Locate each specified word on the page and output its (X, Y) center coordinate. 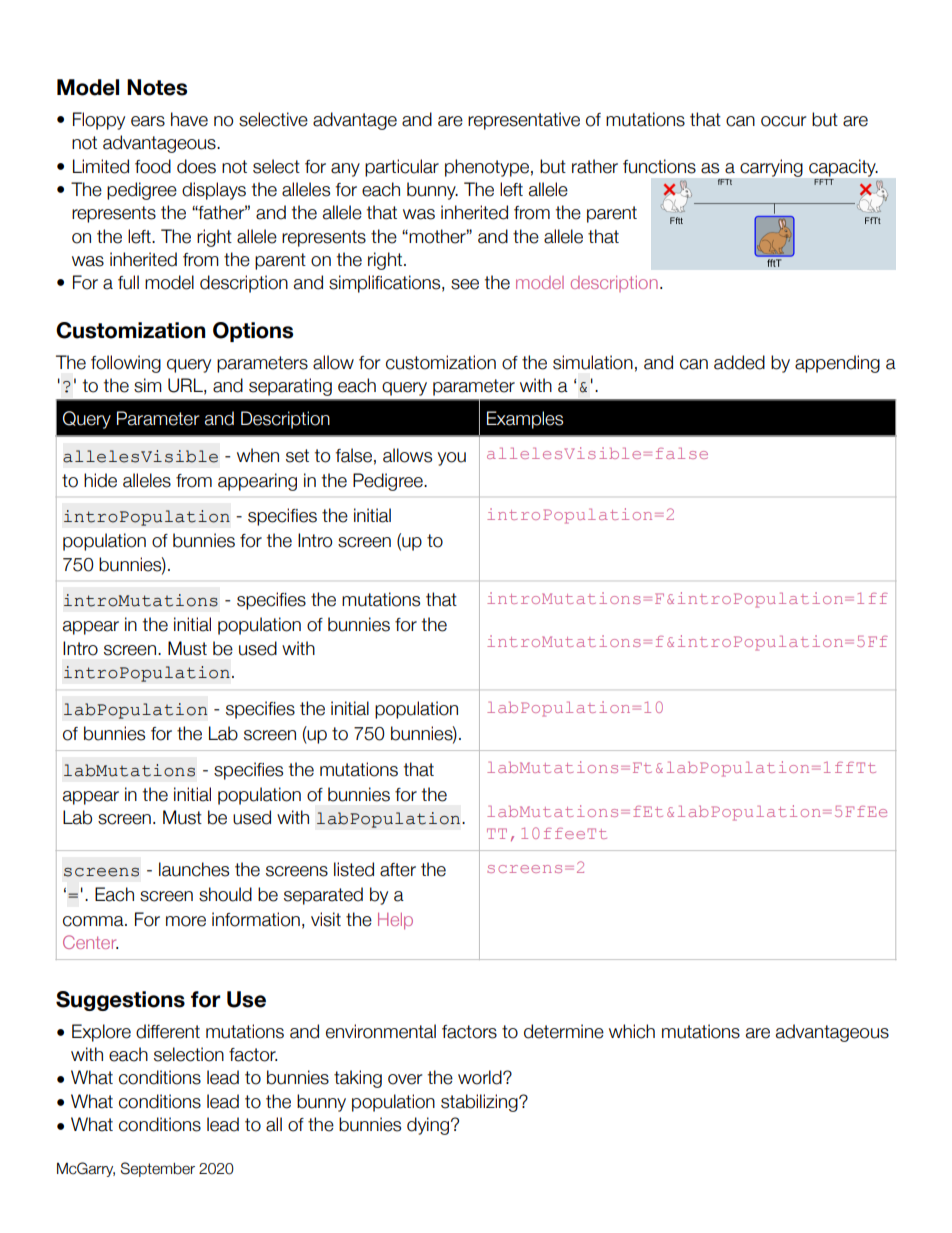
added (739, 362)
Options (253, 332)
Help (395, 921)
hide (100, 480)
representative (524, 121)
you (452, 459)
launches (194, 869)
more (186, 921)
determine (564, 1031)
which (632, 1031)
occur (783, 121)
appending (837, 364)
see (465, 284)
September (158, 1169)
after (398, 870)
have (189, 119)
